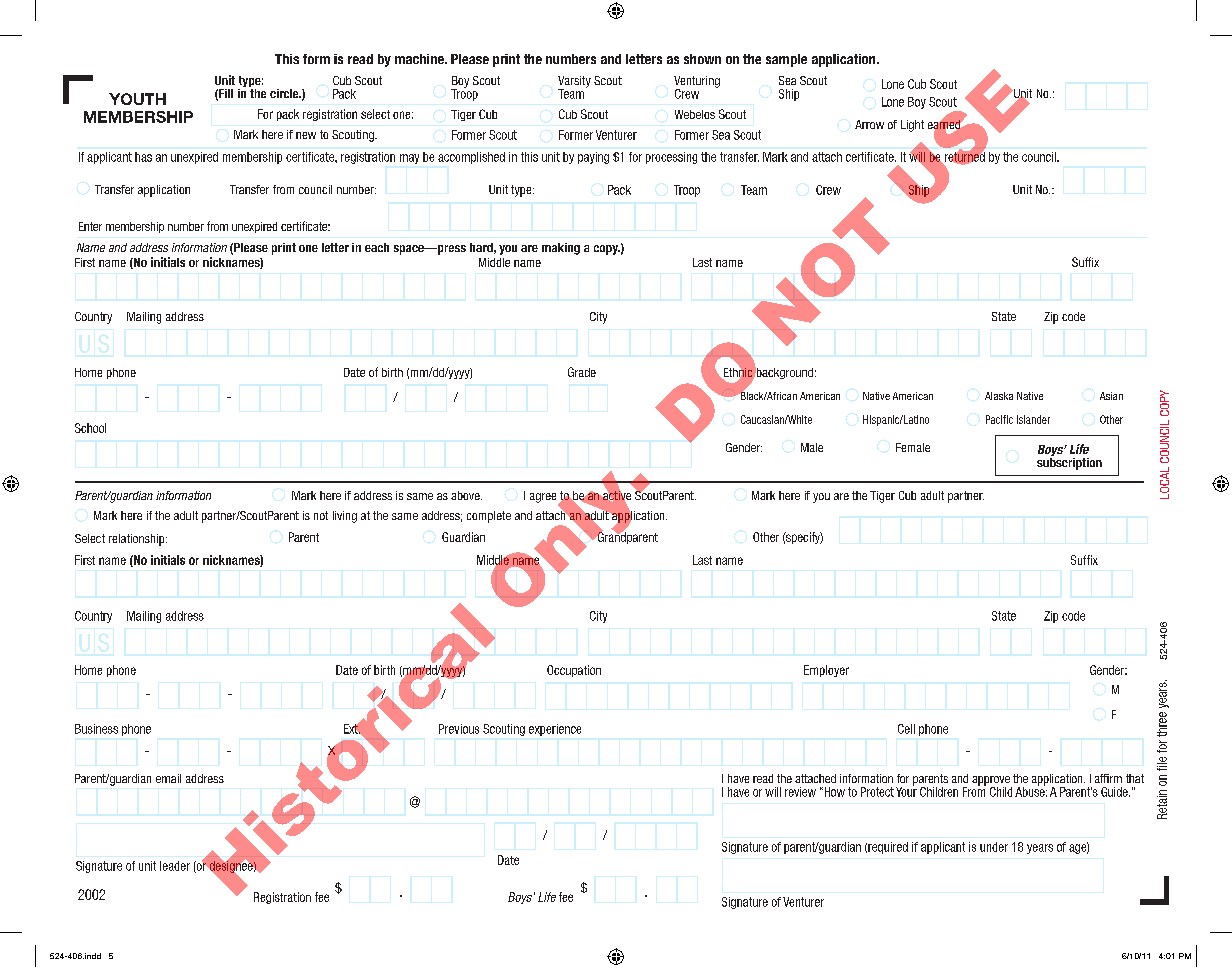 Image resolution: width=1232 pixels, height=968 pixels. What do you see at coordinates (963, 157) in the document?
I see `returned` at bounding box center [963, 157].
